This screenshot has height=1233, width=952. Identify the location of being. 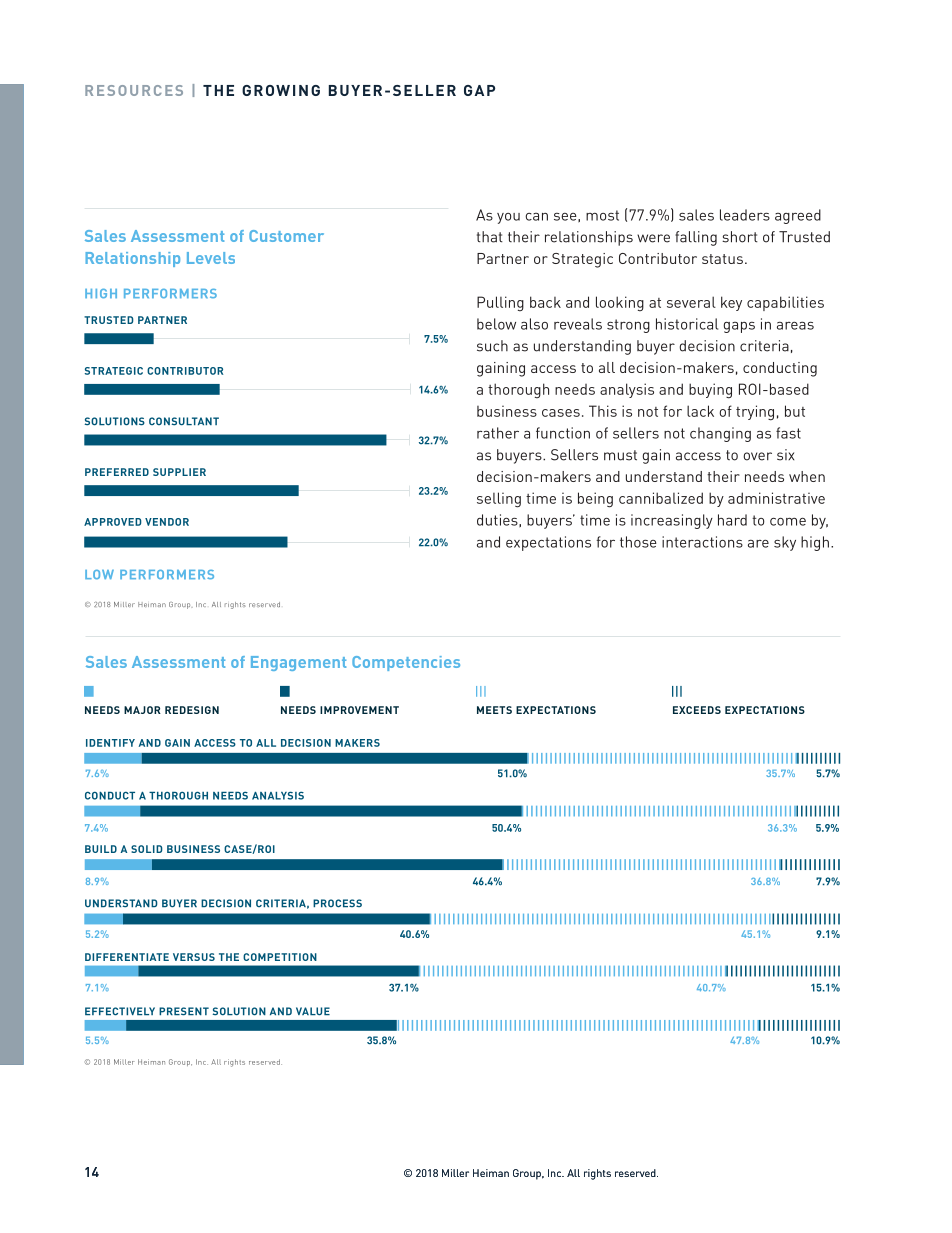
(595, 500).
